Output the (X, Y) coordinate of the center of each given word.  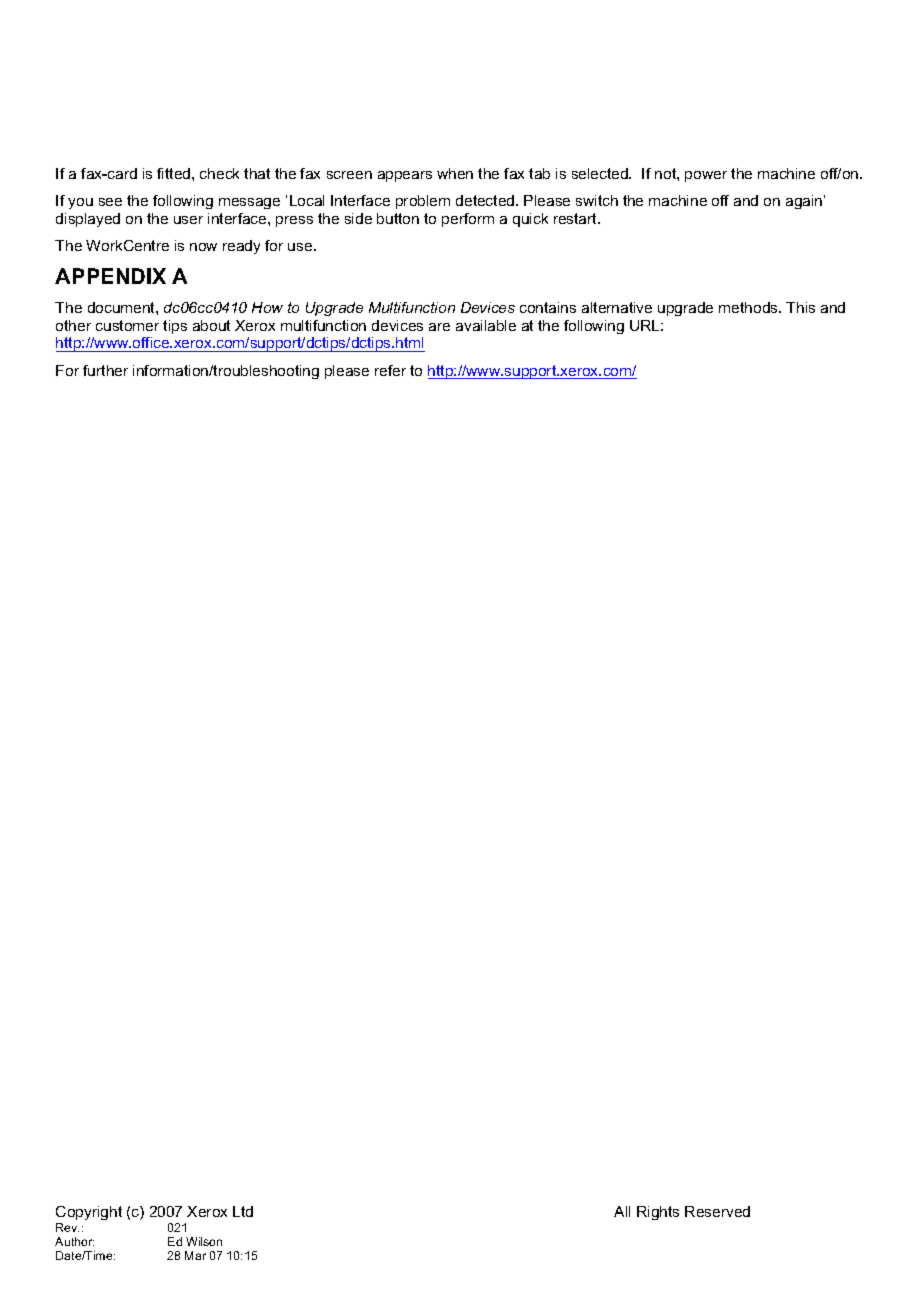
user (188, 220)
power (706, 176)
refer (390, 370)
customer (127, 325)
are (439, 327)
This (800, 307)
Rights (658, 1213)
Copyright (89, 1213)
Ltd (243, 1211)
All (622, 1211)
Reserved (717, 1211)
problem (423, 202)
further (105, 370)
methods (749, 307)
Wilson (204, 1241)
